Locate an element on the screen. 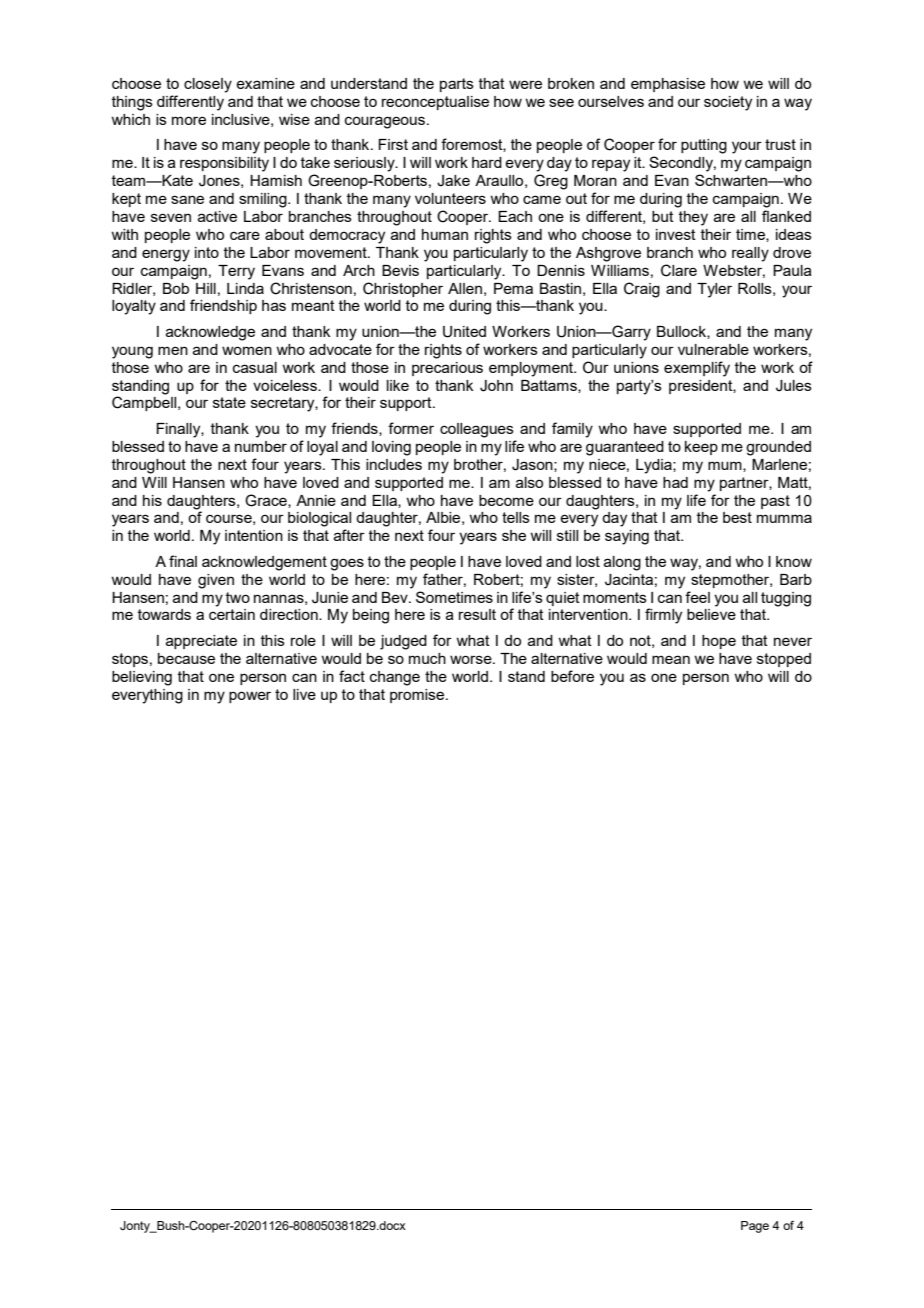  society is located at coordinates (728, 103).
